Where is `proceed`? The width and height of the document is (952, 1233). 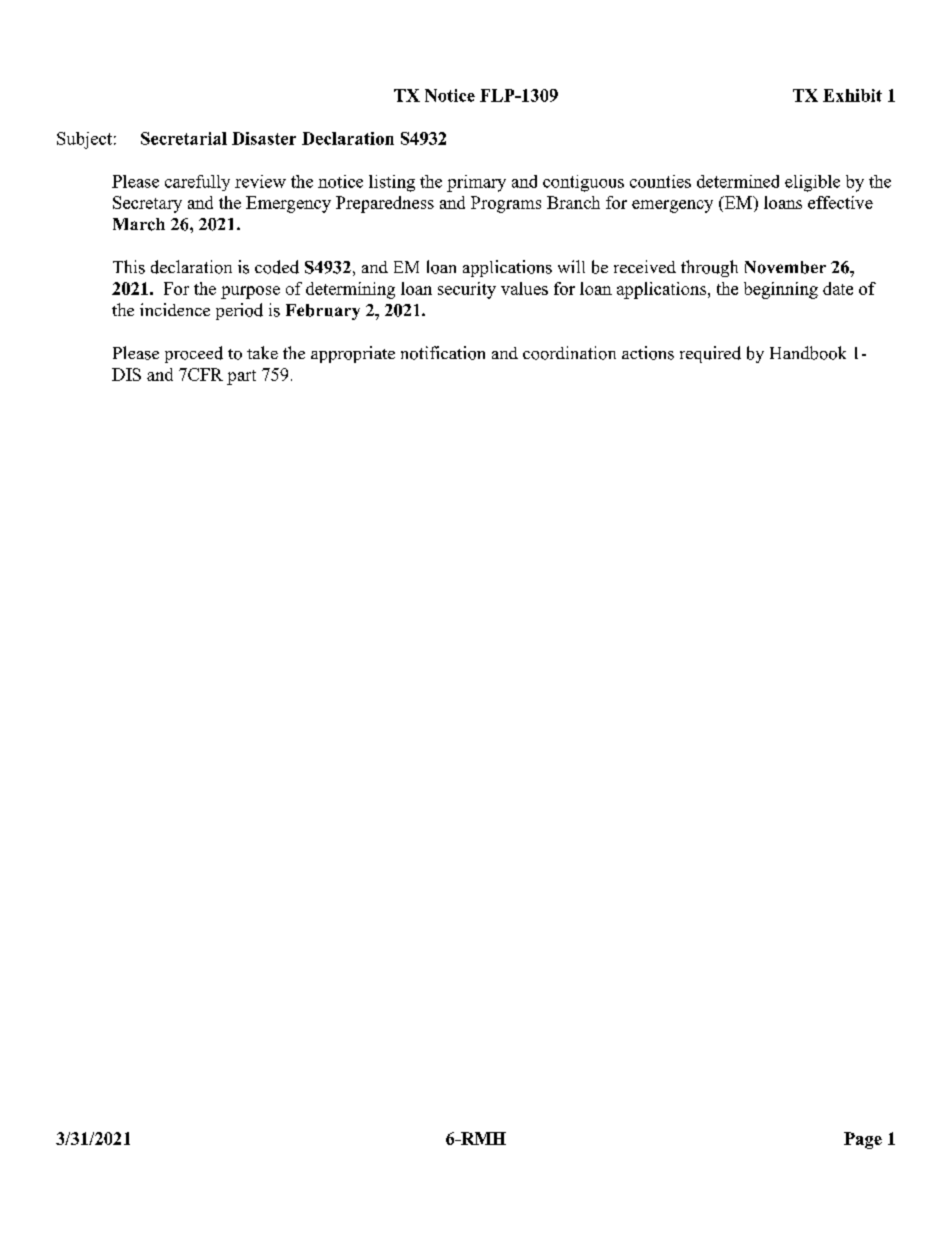
proceed is located at coordinates (194, 354).
